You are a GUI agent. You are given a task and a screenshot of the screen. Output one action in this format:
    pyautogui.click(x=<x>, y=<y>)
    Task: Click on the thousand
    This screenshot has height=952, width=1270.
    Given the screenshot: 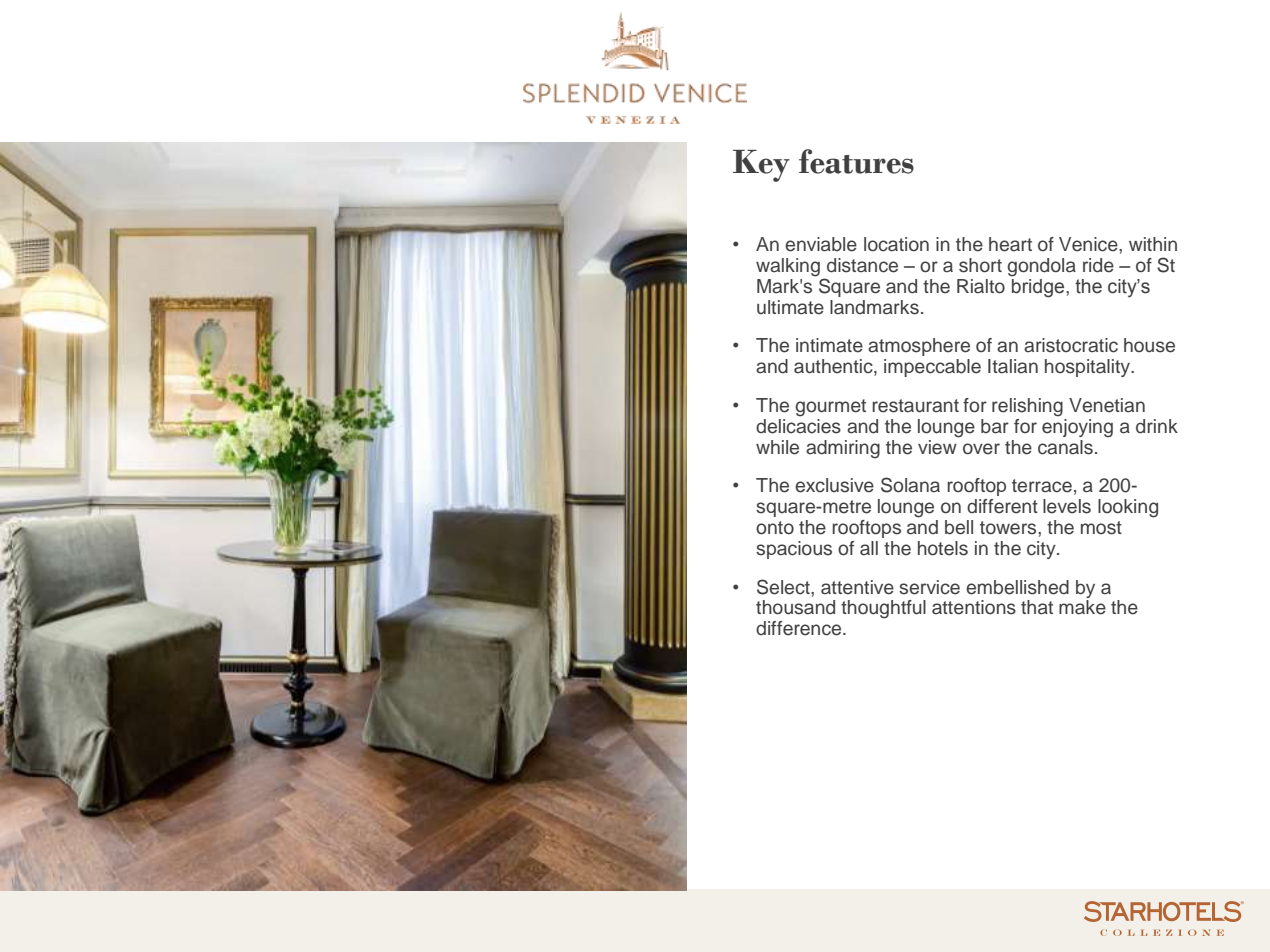 What is the action you would take?
    pyautogui.click(x=795, y=607)
